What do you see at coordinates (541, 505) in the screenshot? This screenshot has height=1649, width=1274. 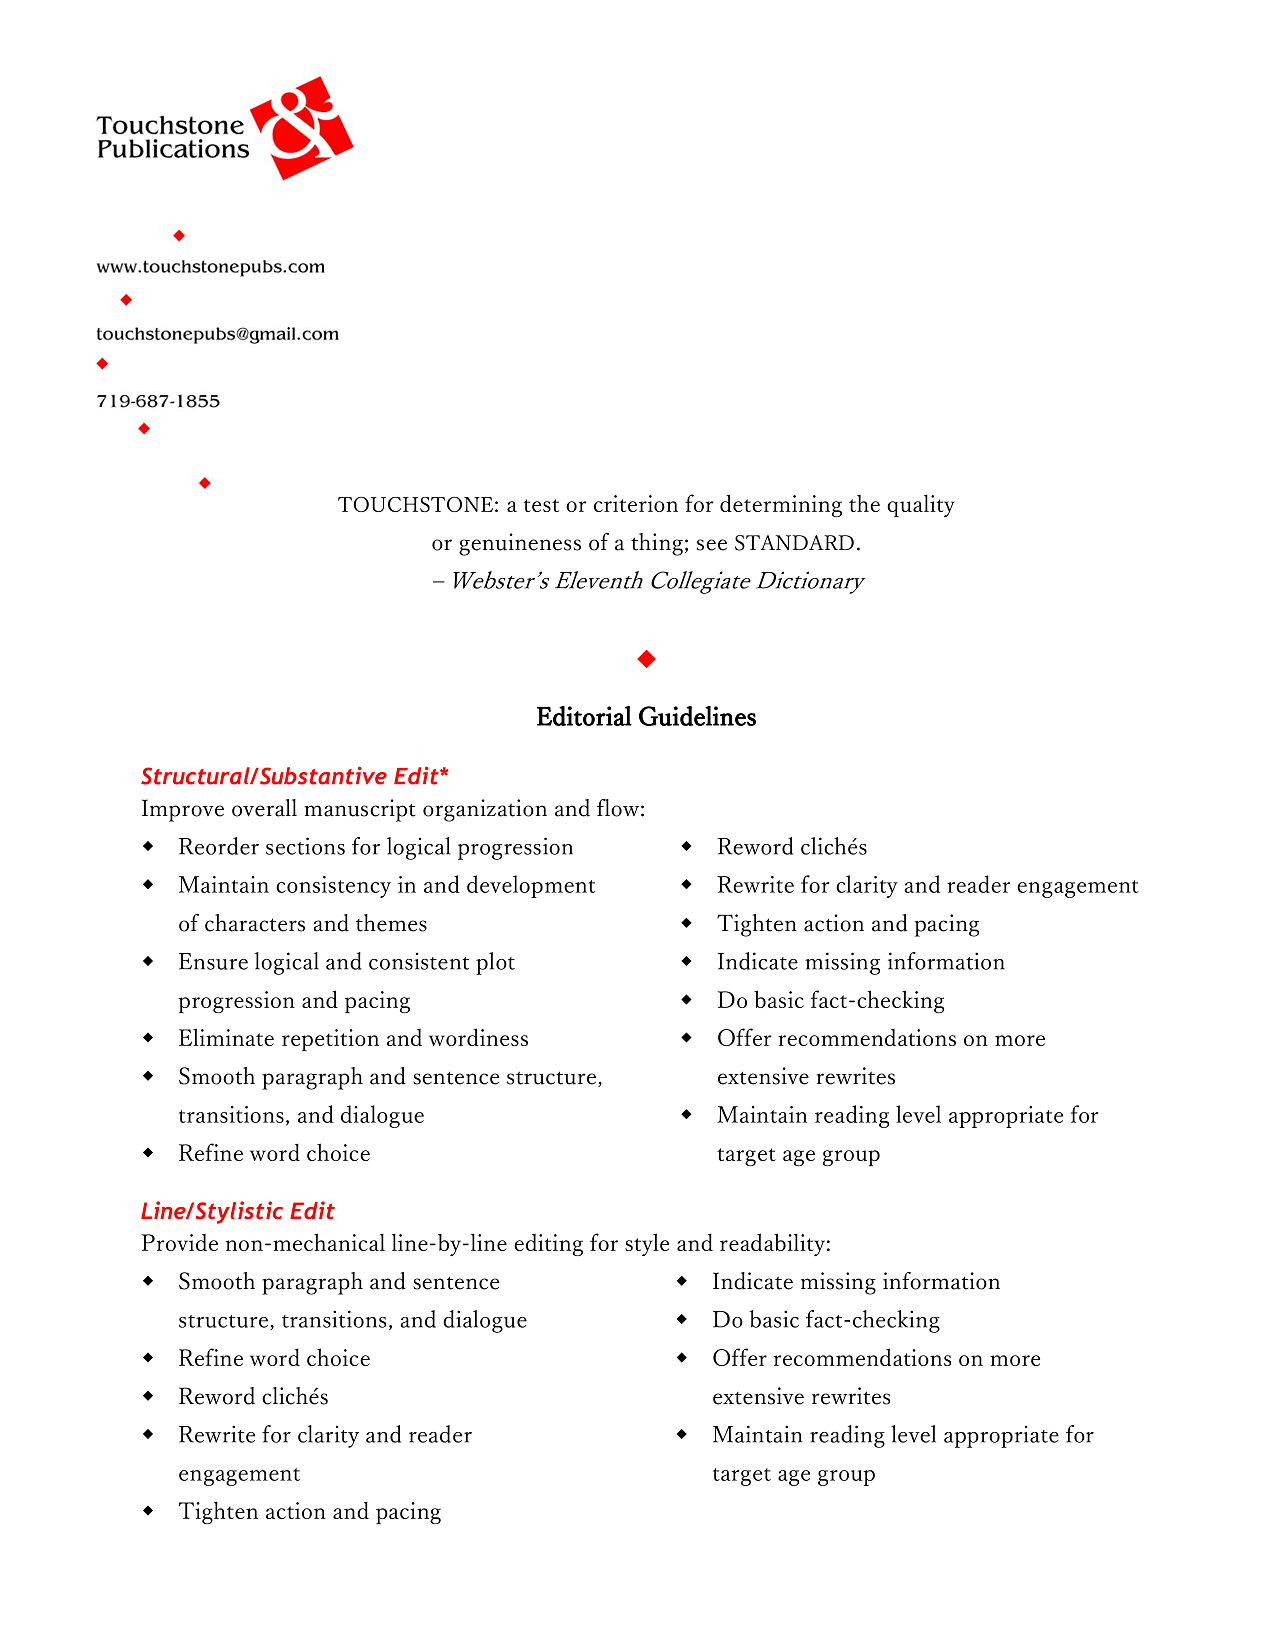 I see `test` at bounding box center [541, 505].
